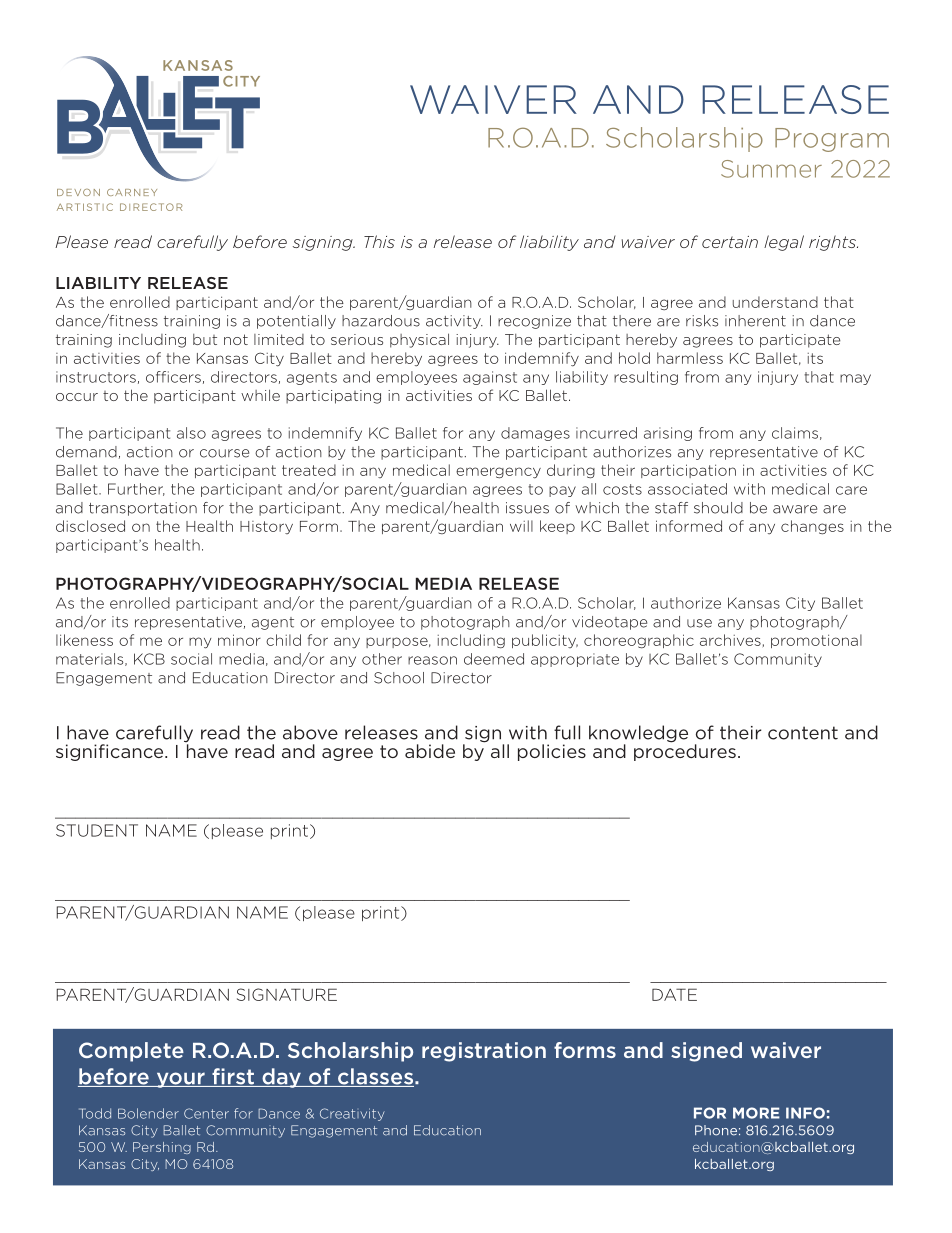 Image resolution: width=952 pixels, height=1233 pixels. I want to click on Further, so click(136, 489).
